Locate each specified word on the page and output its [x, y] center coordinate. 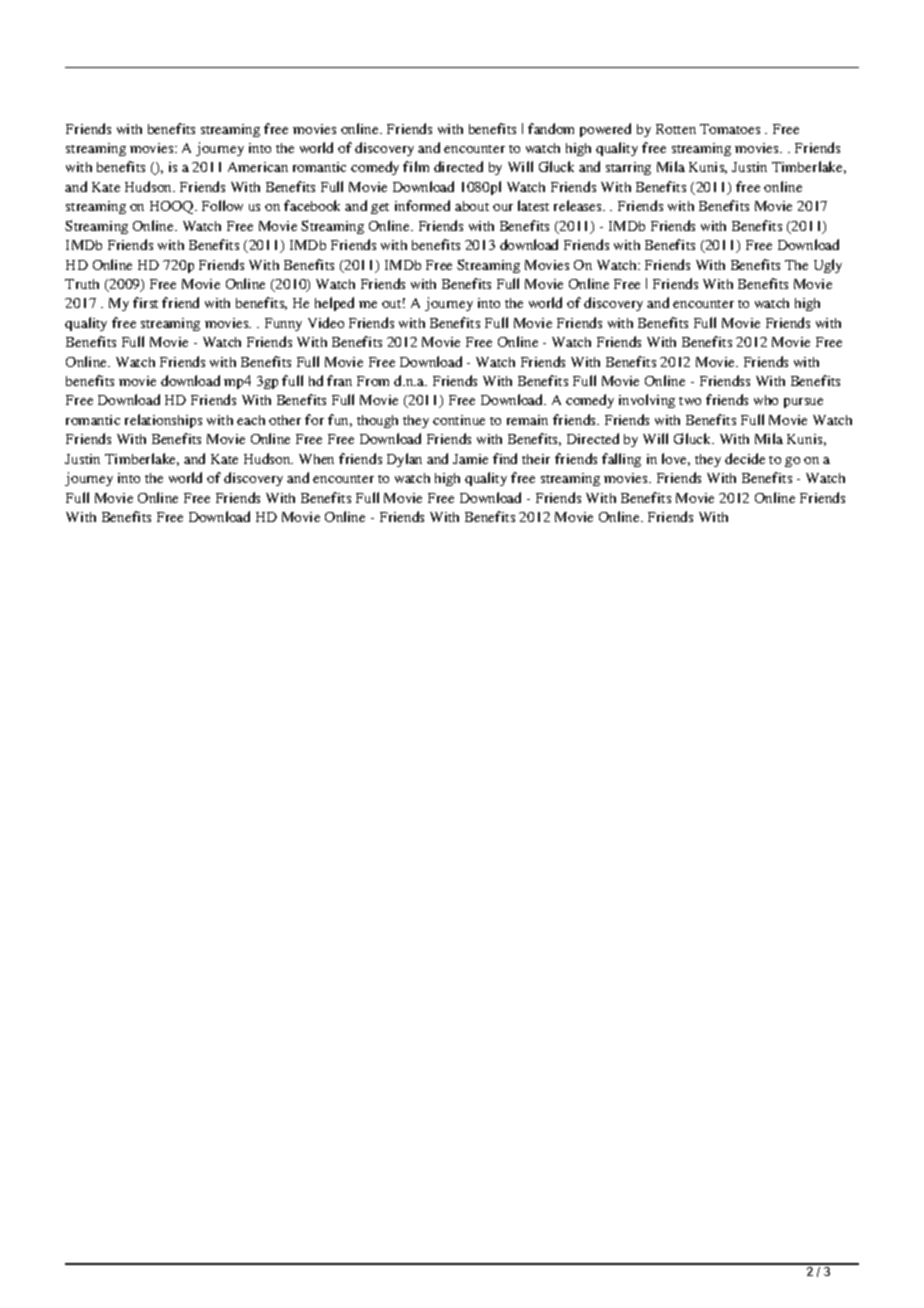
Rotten [676, 129]
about [472, 206]
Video [326, 322]
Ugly [828, 266]
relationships [163, 421]
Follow [222, 205]
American [258, 167]
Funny [283, 324]
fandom [551, 128]
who [766, 400]
